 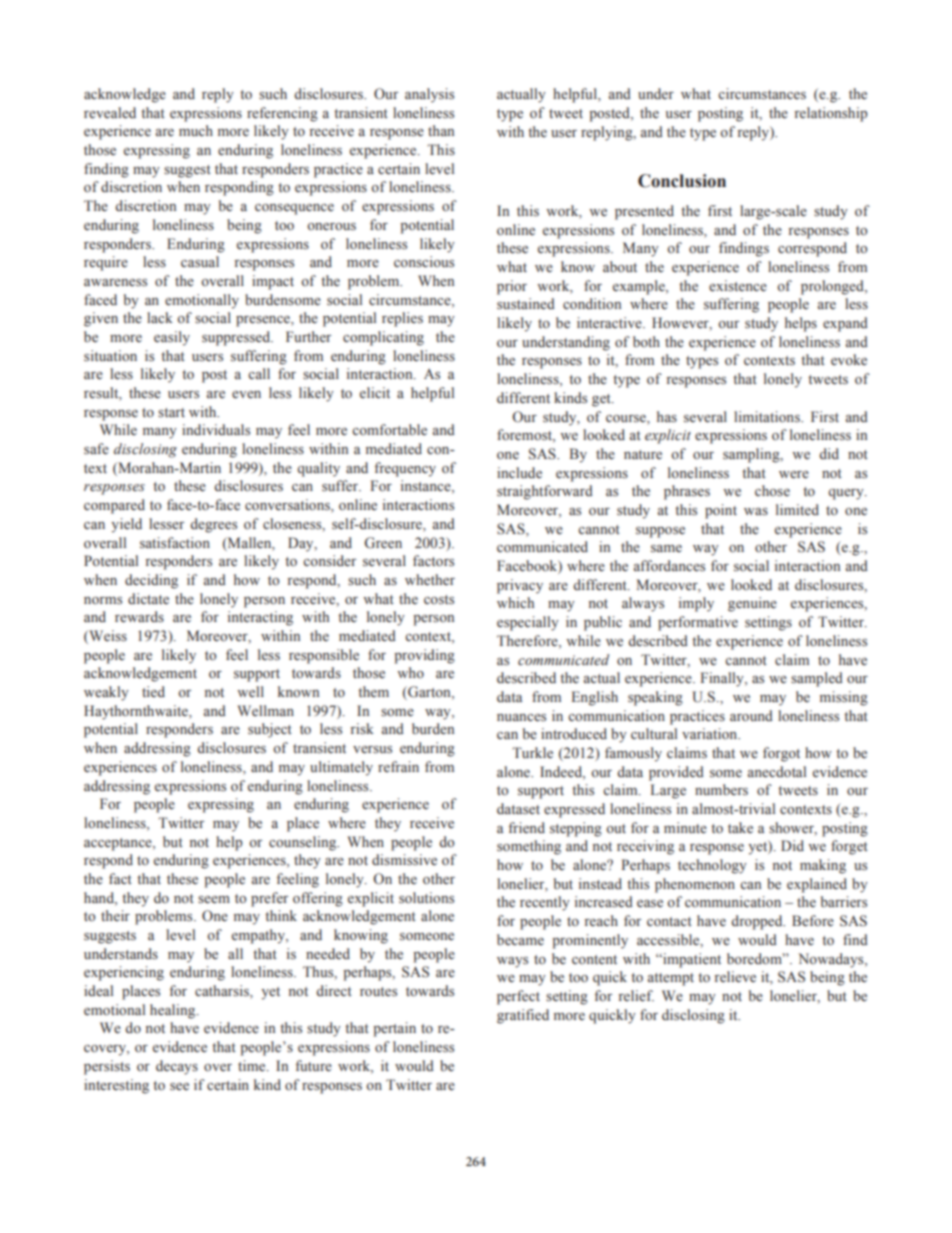 What do you see at coordinates (526, 827) in the screenshot?
I see `friend` at bounding box center [526, 827].
